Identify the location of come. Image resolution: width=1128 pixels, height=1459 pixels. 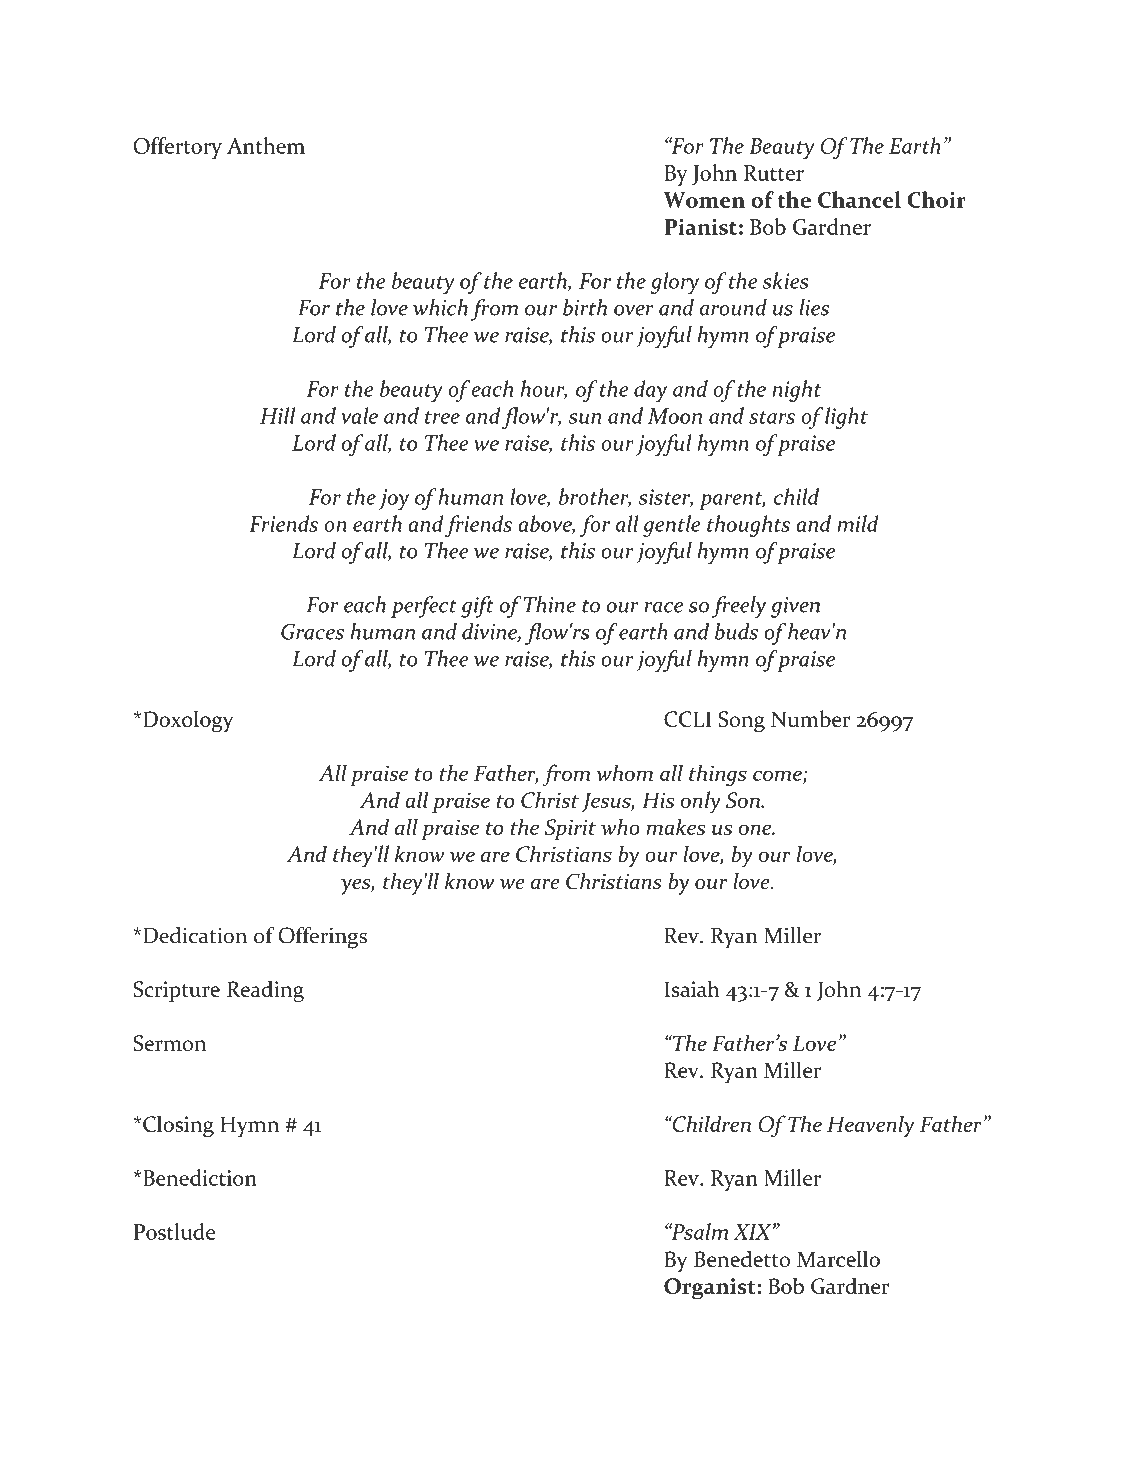
(778, 777).
